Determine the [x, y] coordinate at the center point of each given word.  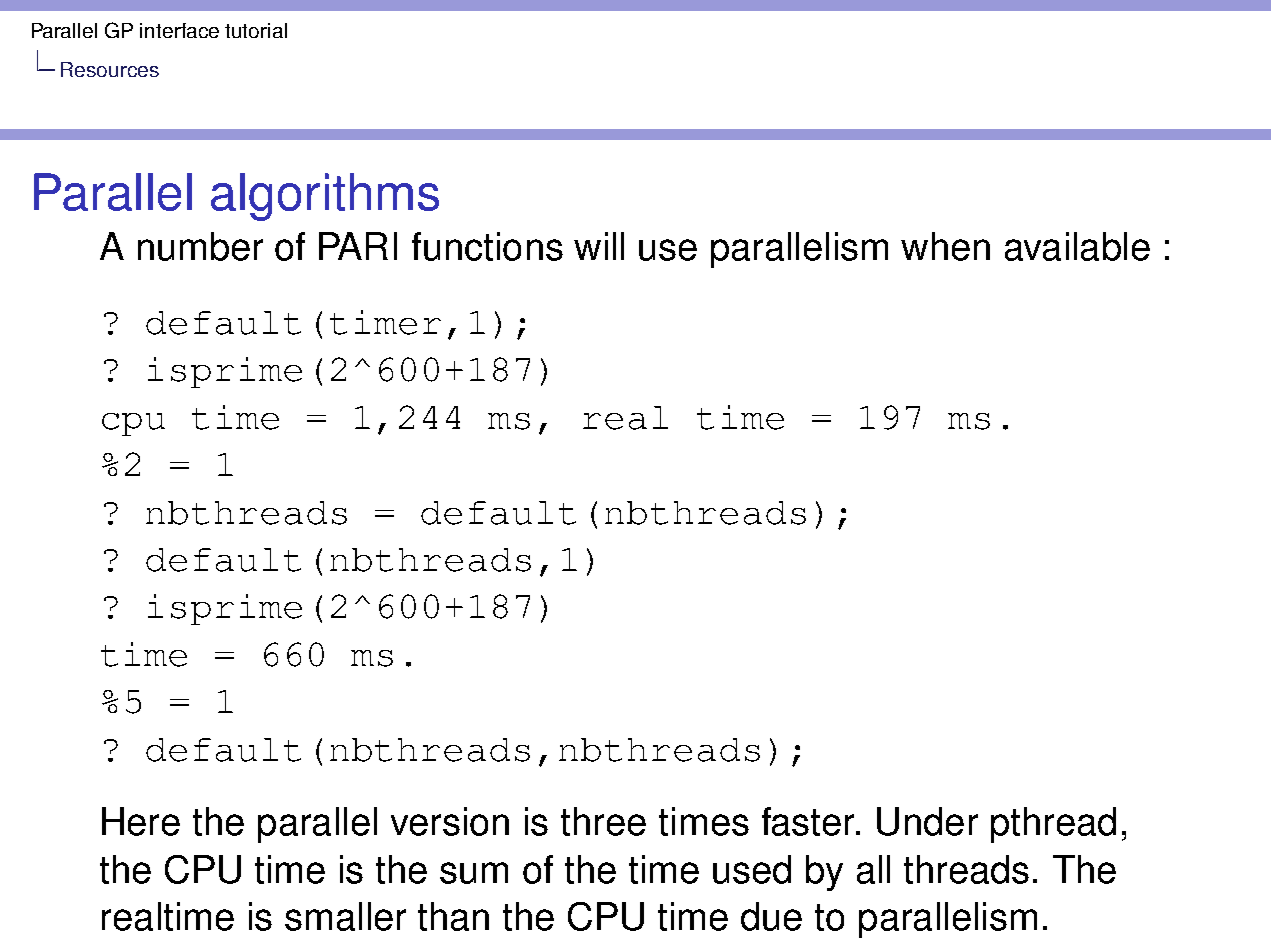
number [200, 246]
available [1077, 246]
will [599, 246]
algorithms [325, 197]
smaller [345, 916]
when [945, 246]
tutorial [256, 30]
